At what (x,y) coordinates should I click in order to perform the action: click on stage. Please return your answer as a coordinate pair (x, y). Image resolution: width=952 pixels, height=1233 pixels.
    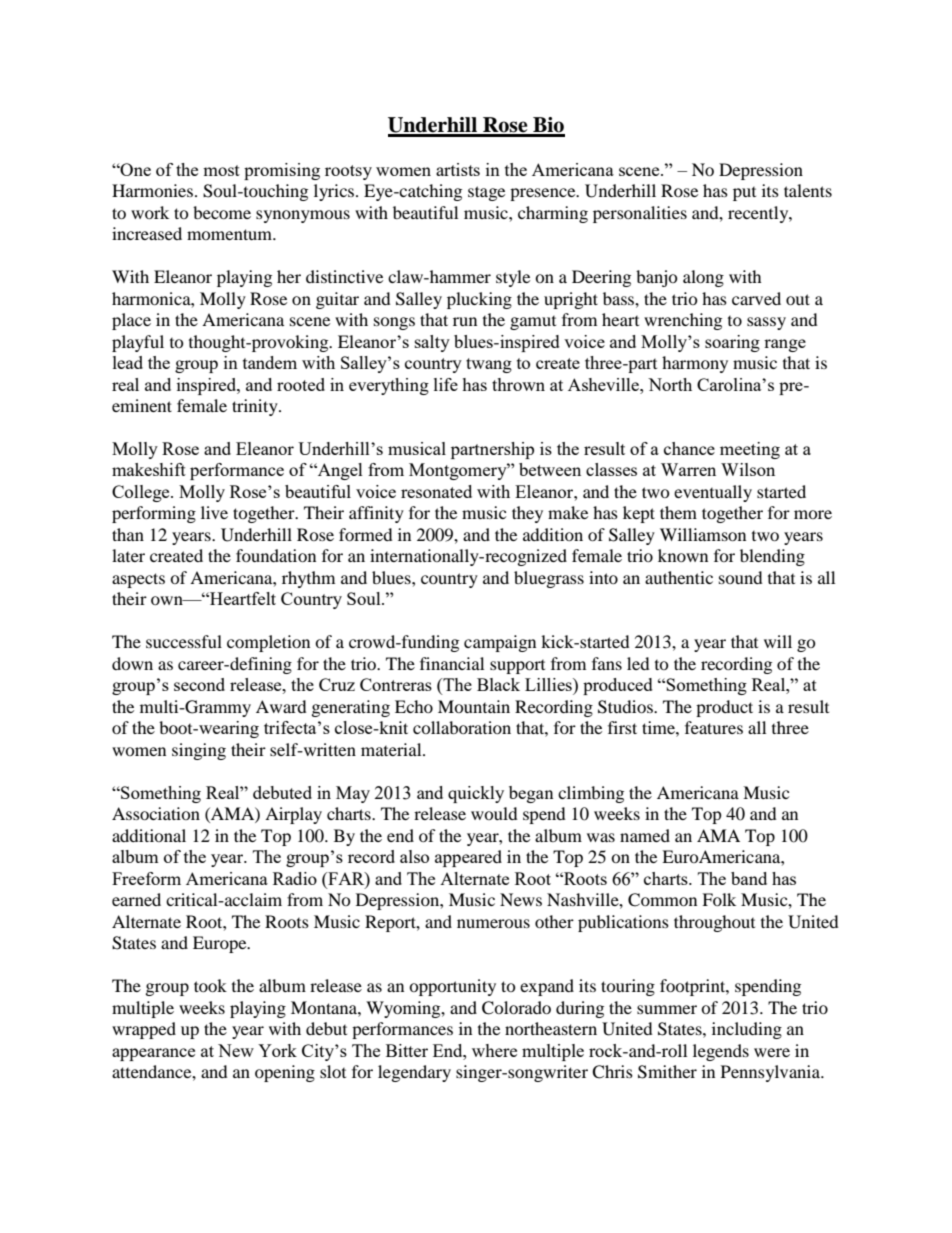
    Looking at the image, I should click on (486, 193).
